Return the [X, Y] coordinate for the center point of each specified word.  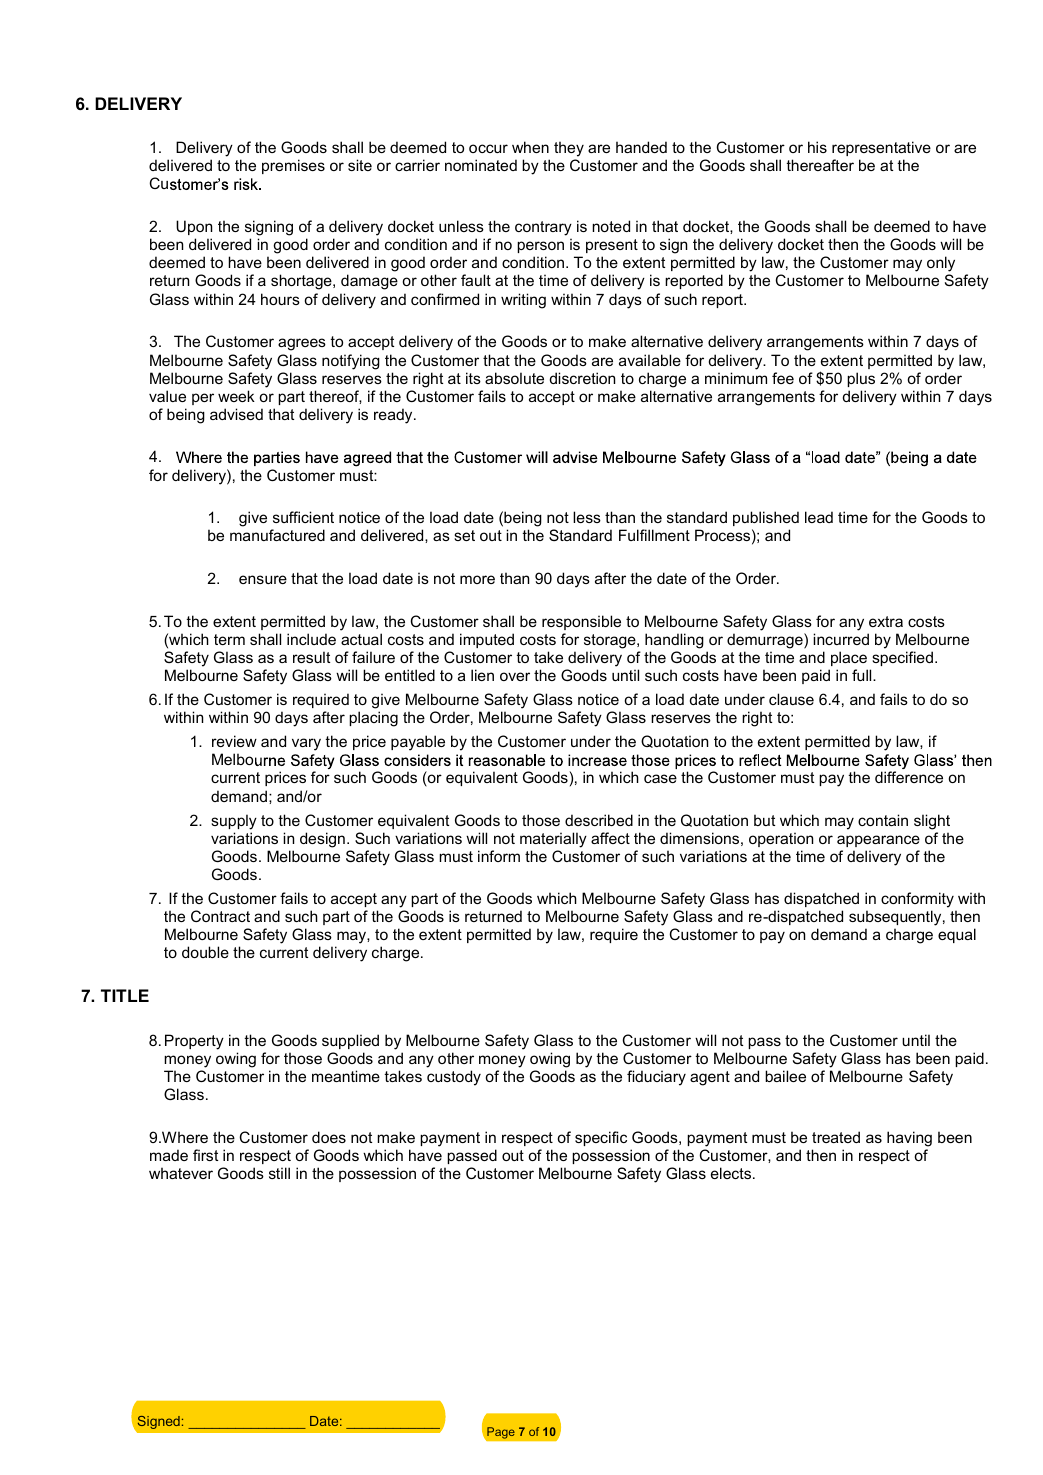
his [817, 147]
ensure [263, 579]
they [569, 149]
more [477, 579]
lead [819, 517]
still [279, 1173]
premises [293, 166]
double [205, 952]
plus [861, 379]
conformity [917, 900]
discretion [582, 378]
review [234, 741]
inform [499, 856]
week [236, 396]
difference [909, 777]
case [660, 778]
